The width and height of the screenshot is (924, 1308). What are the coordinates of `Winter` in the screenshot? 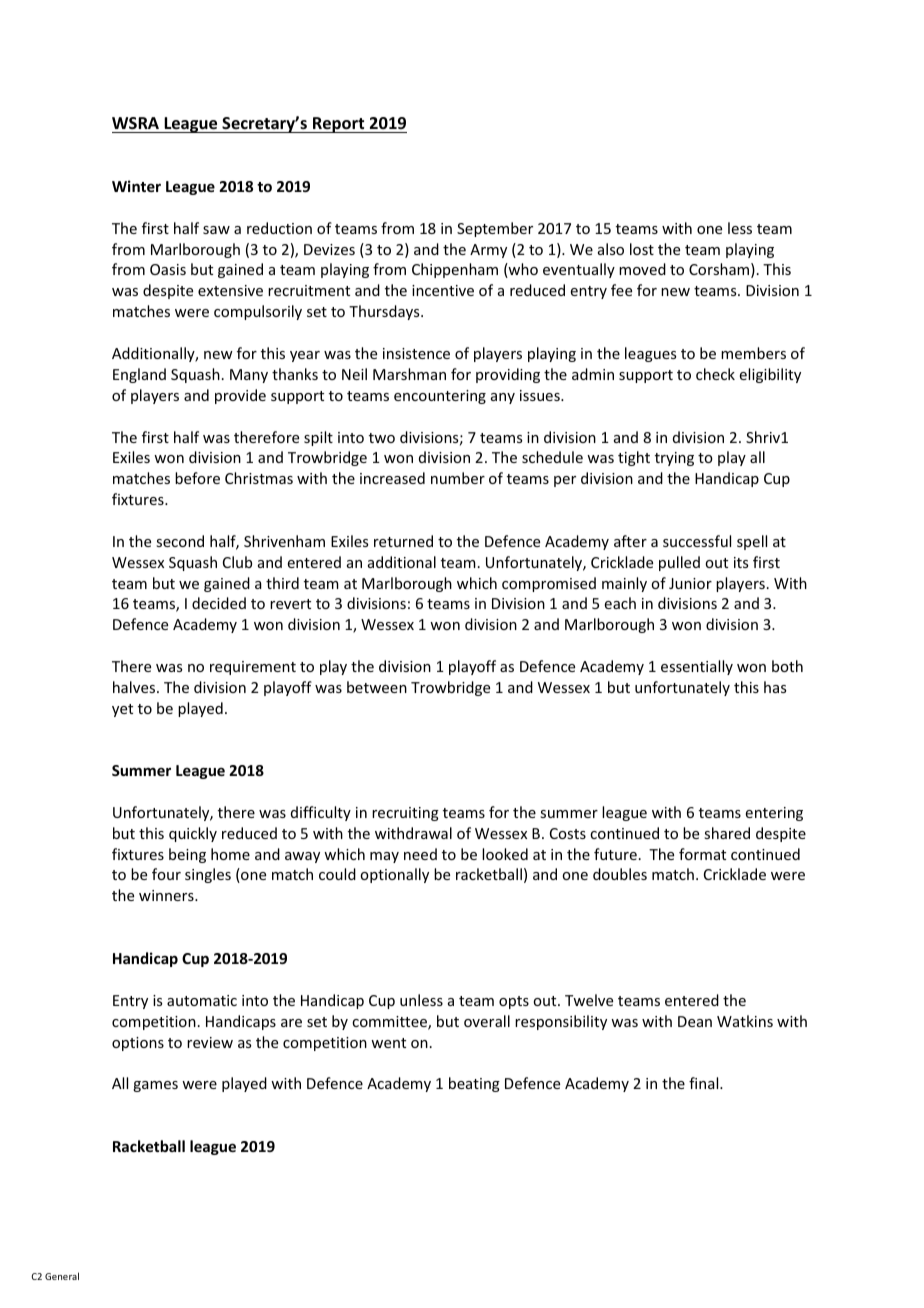 It's located at (136, 186).
